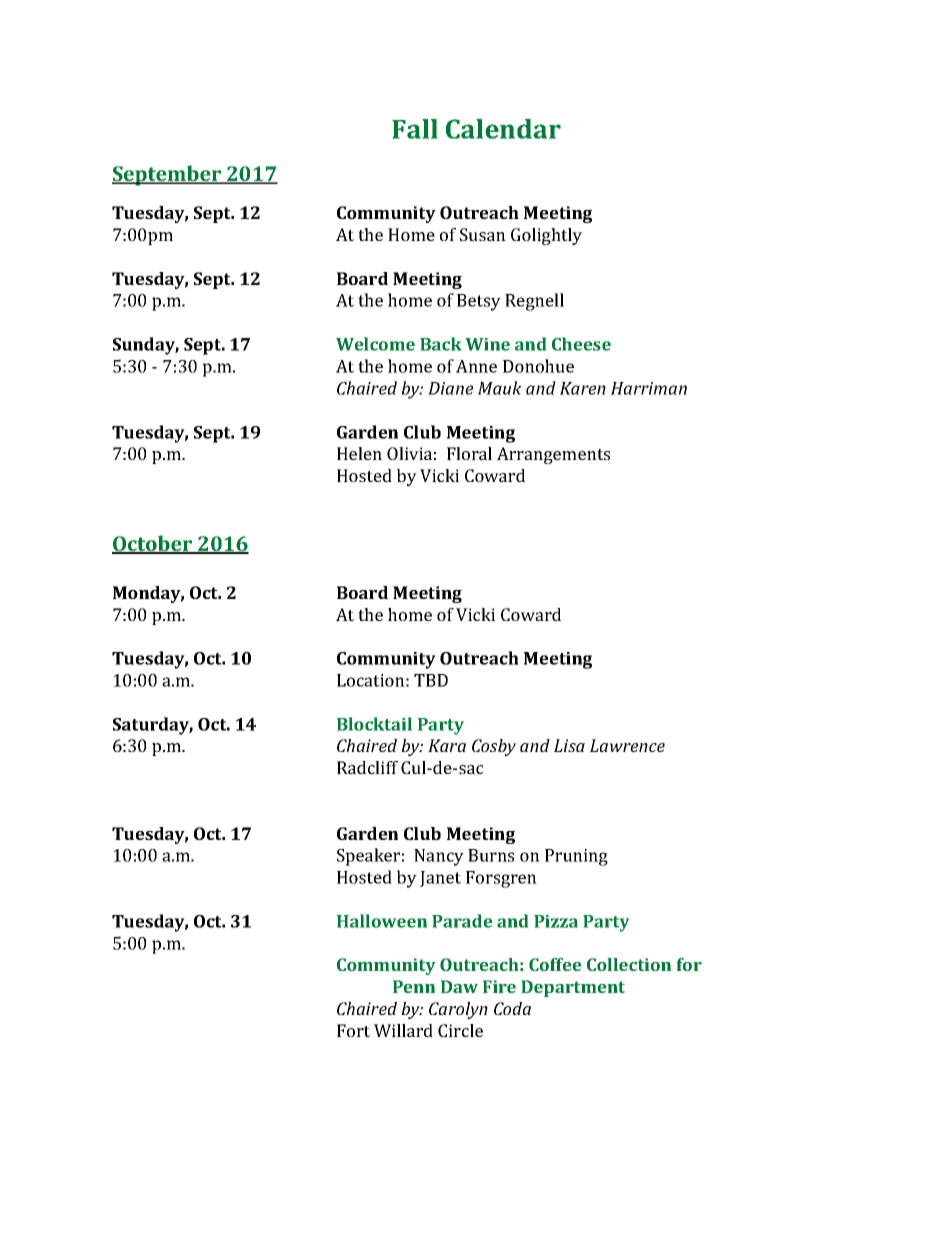 The height and width of the document is (1233, 952). I want to click on Arrangements, so click(553, 455).
